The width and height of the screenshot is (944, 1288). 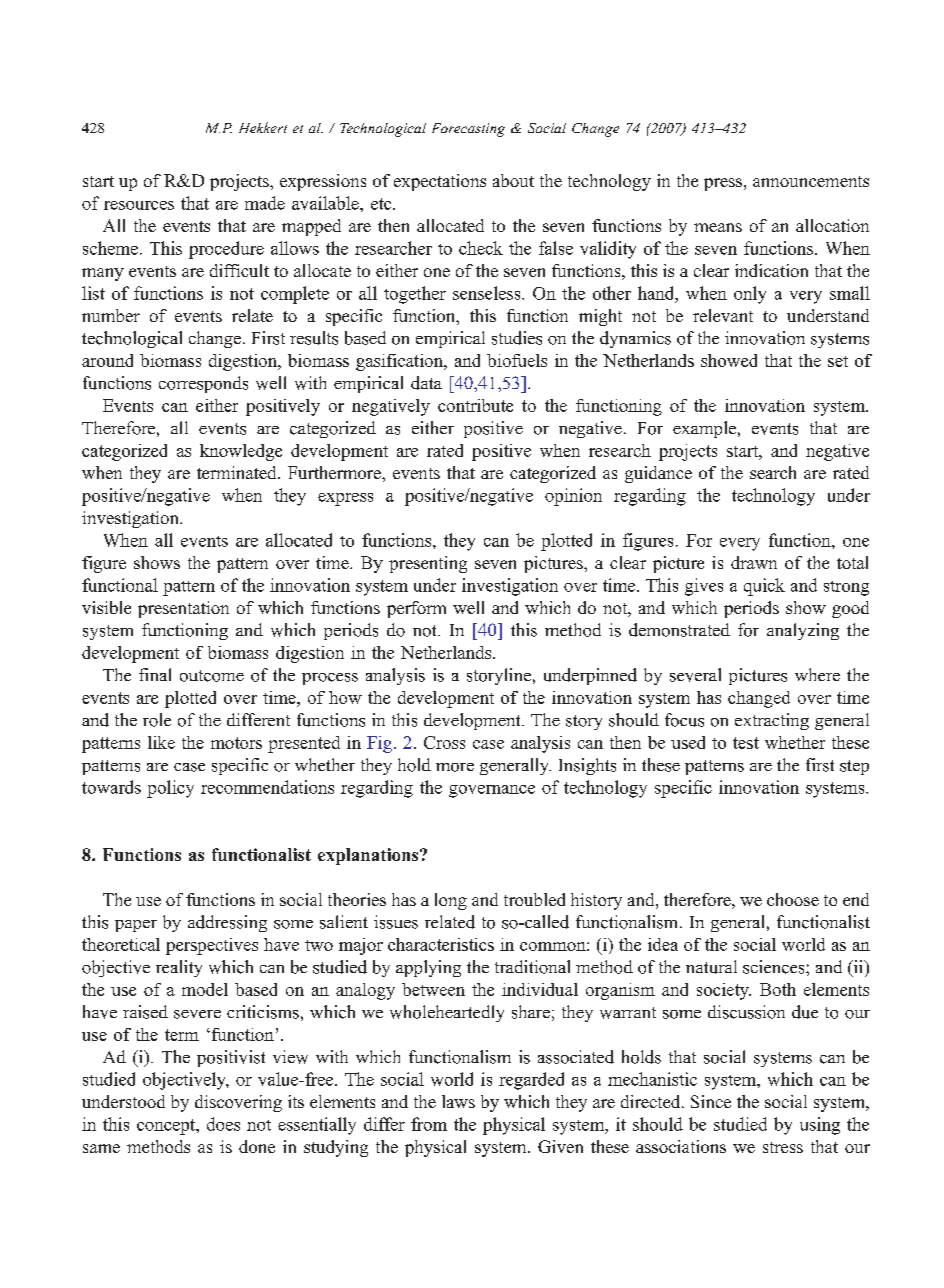 I want to click on announcements, so click(x=811, y=181).
